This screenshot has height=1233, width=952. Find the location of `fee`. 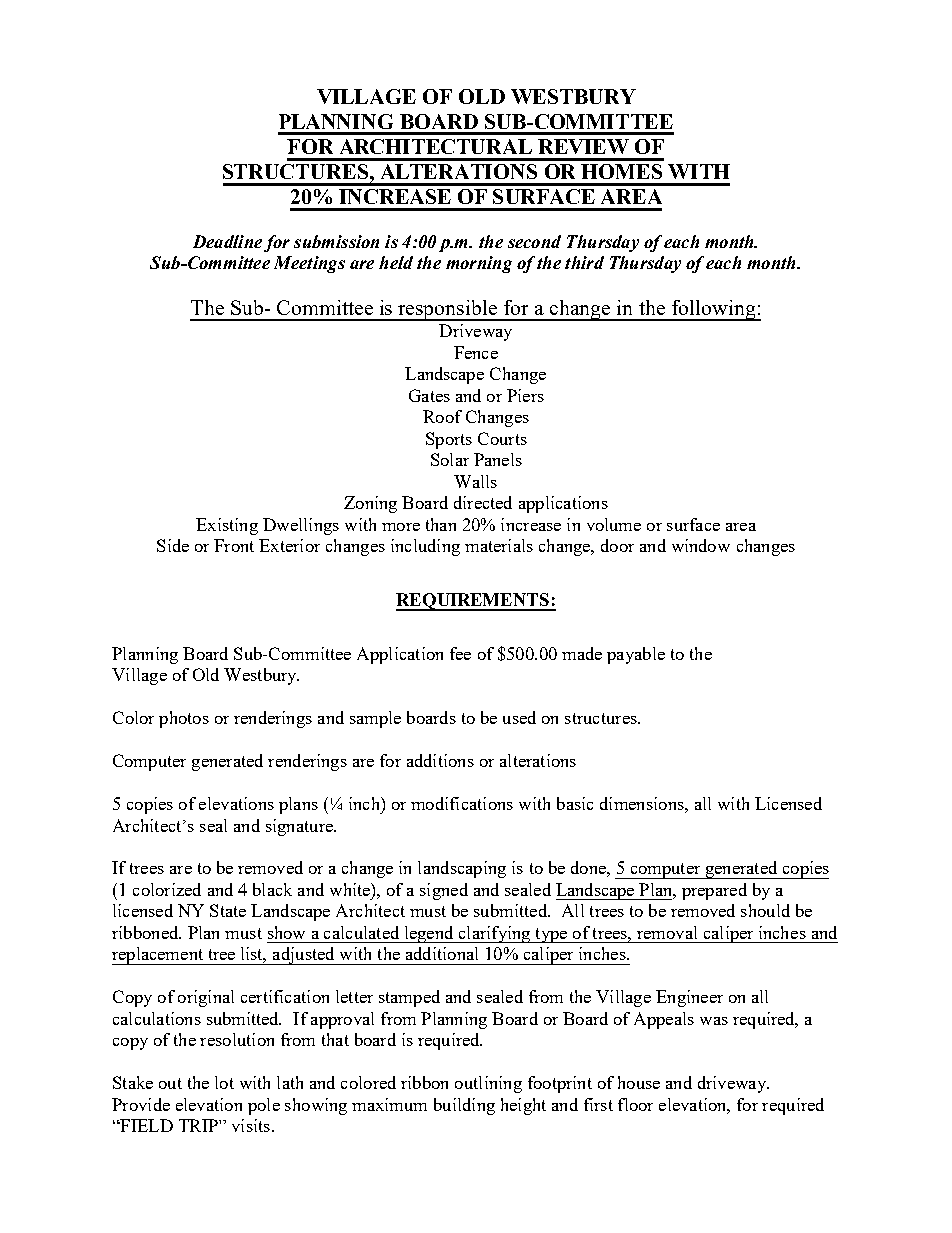

fee is located at coordinates (460, 653).
